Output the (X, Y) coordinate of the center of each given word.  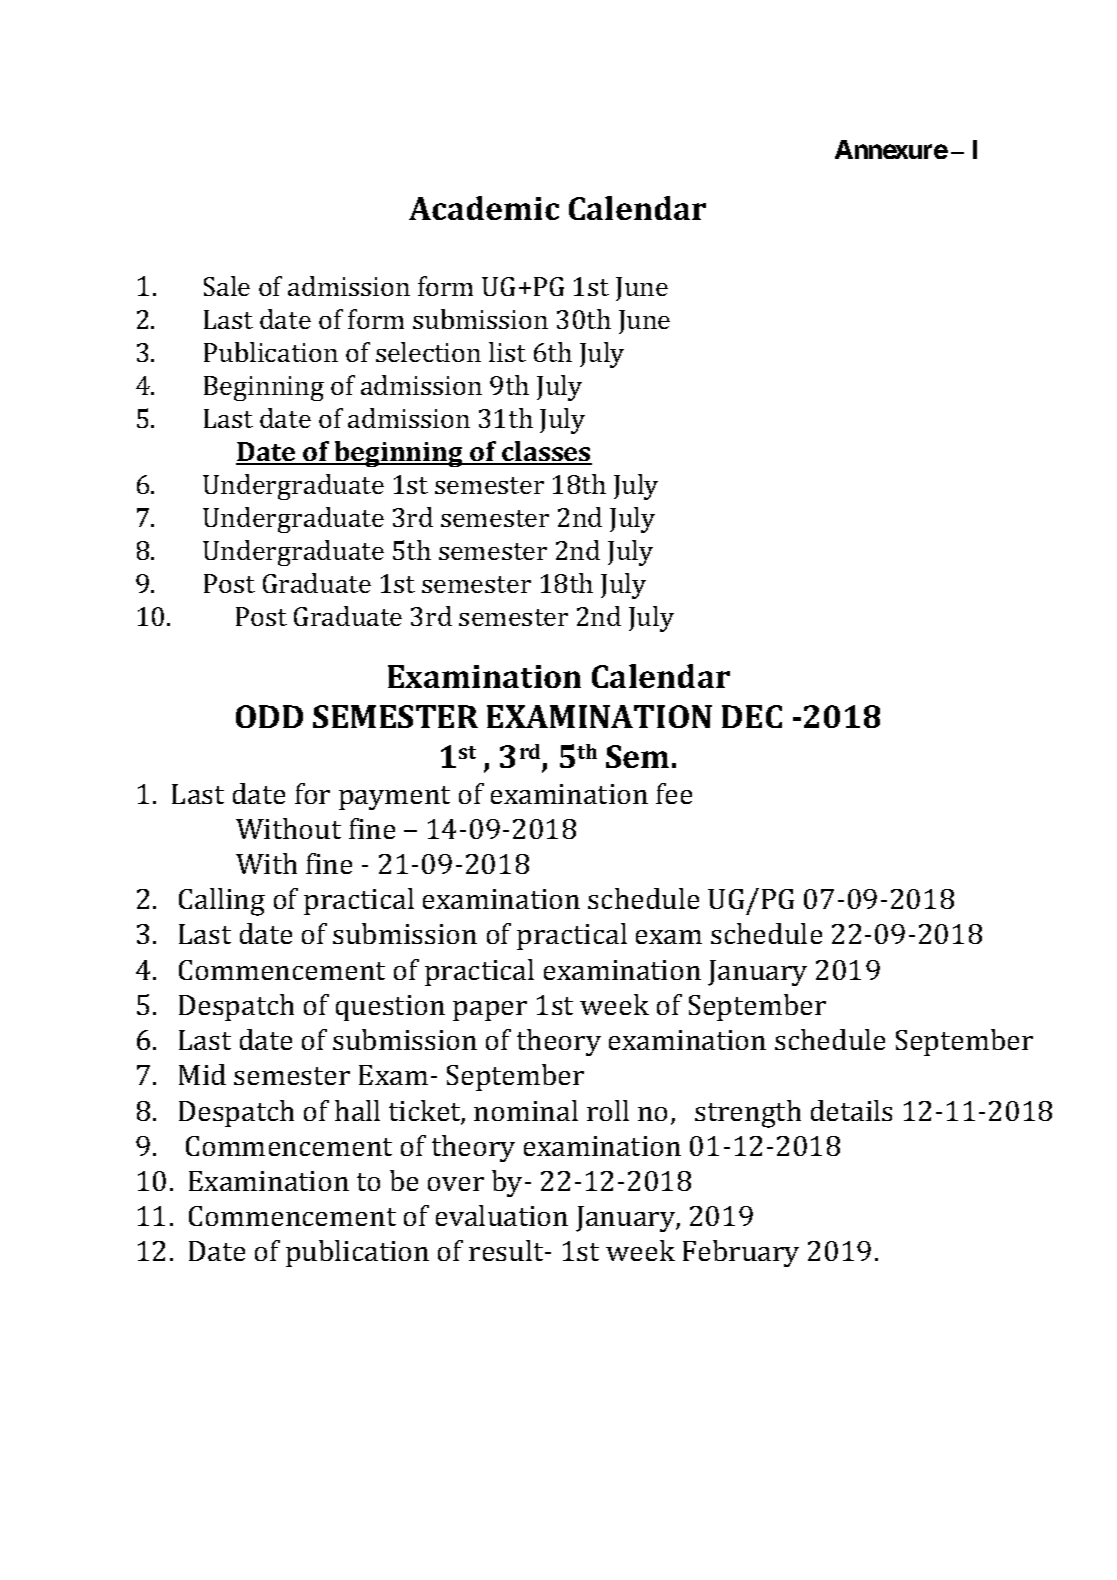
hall (357, 1110)
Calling (222, 902)
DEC (752, 716)
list (507, 352)
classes (546, 452)
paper (490, 1011)
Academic (484, 208)
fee (674, 793)
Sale (227, 286)
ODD (269, 716)
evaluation (502, 1215)
